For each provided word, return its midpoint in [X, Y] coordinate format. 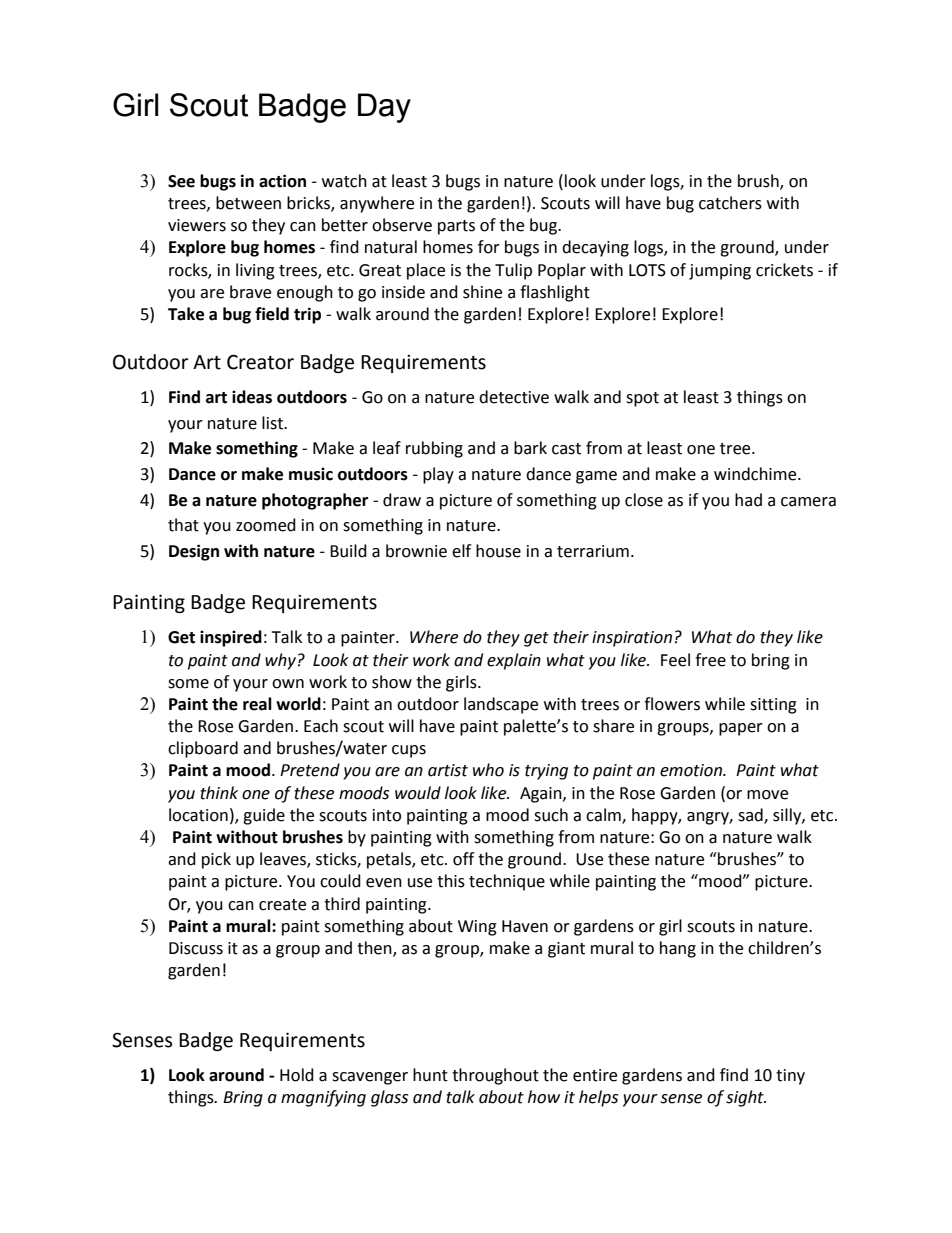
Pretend [310, 770]
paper [741, 729]
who [488, 770]
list [274, 423]
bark [530, 448]
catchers [730, 203]
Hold [297, 1075]
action [282, 181]
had [748, 500]
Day [384, 108]
